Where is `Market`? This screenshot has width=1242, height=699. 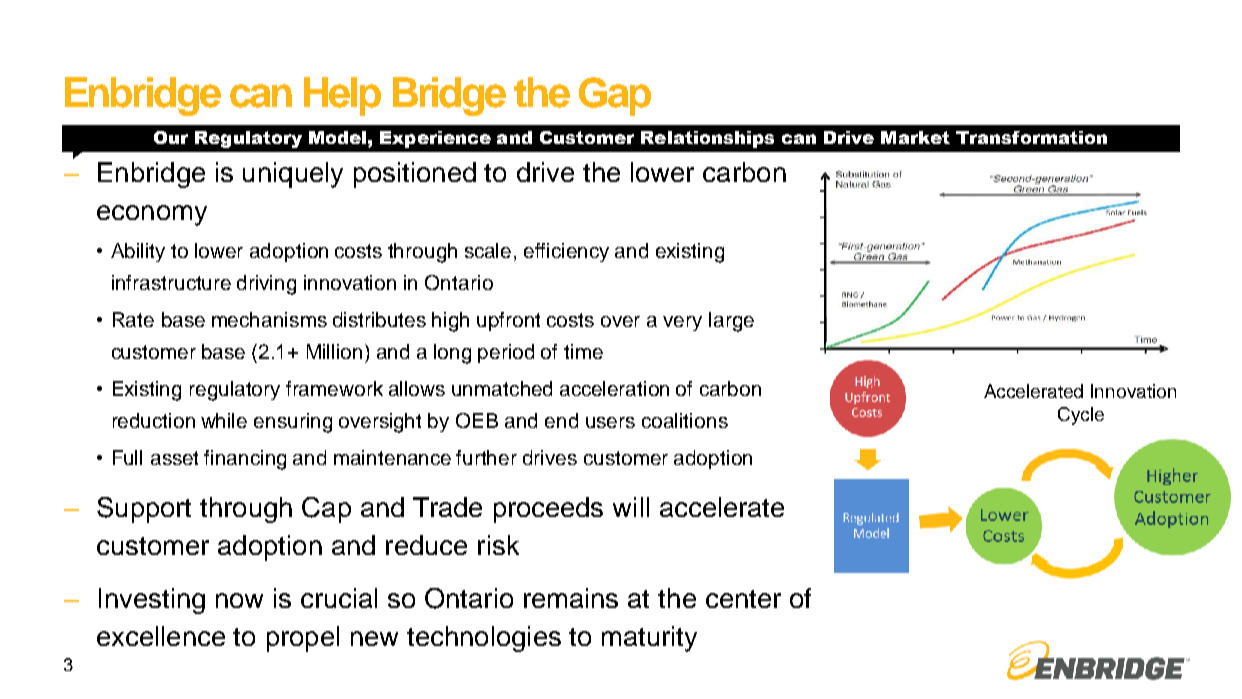
Market is located at coordinates (915, 137).
